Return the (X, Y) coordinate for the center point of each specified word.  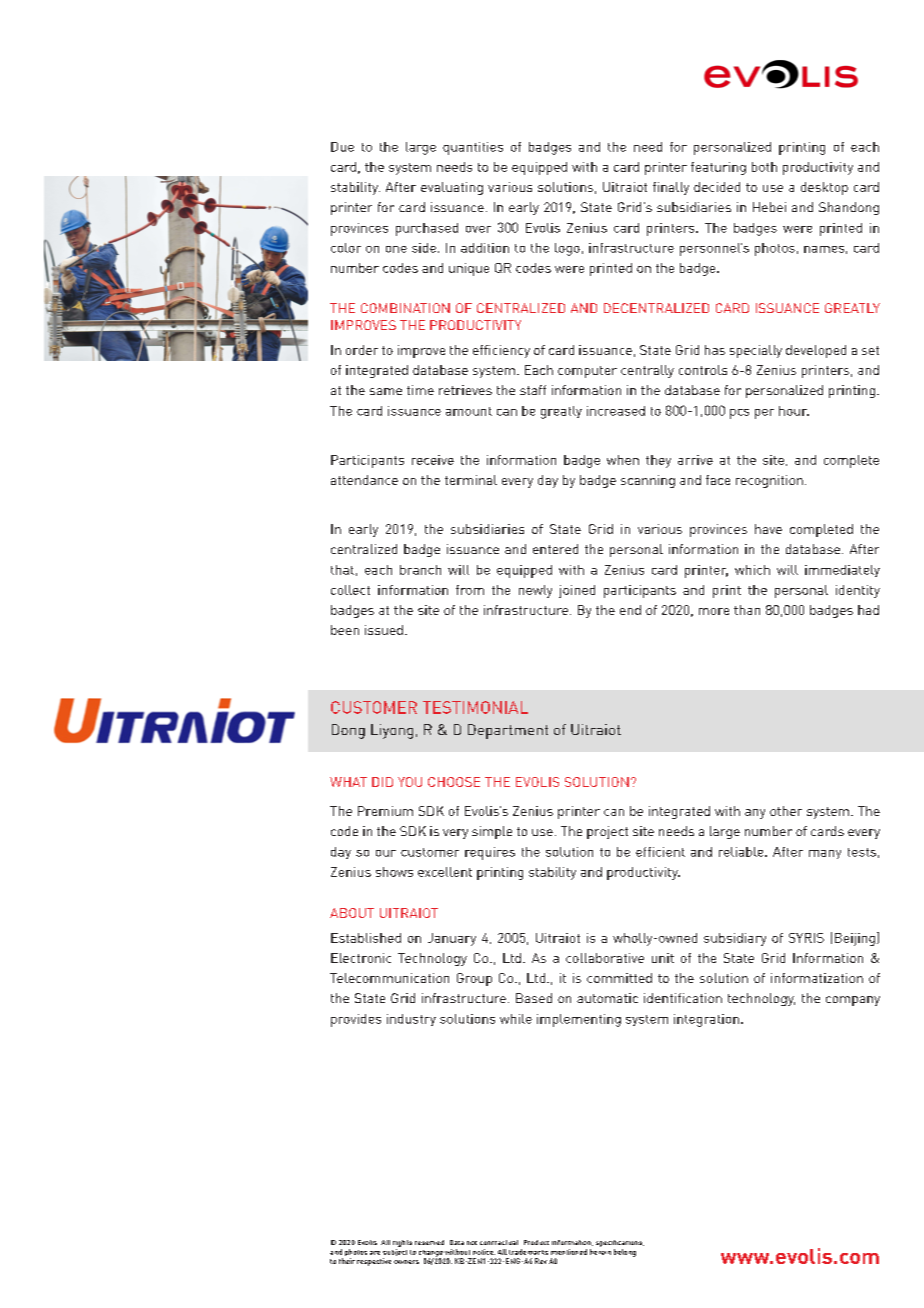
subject (395, 1254)
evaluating (452, 188)
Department (508, 731)
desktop (824, 188)
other (786, 811)
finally (671, 188)
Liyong (392, 731)
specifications (620, 1243)
